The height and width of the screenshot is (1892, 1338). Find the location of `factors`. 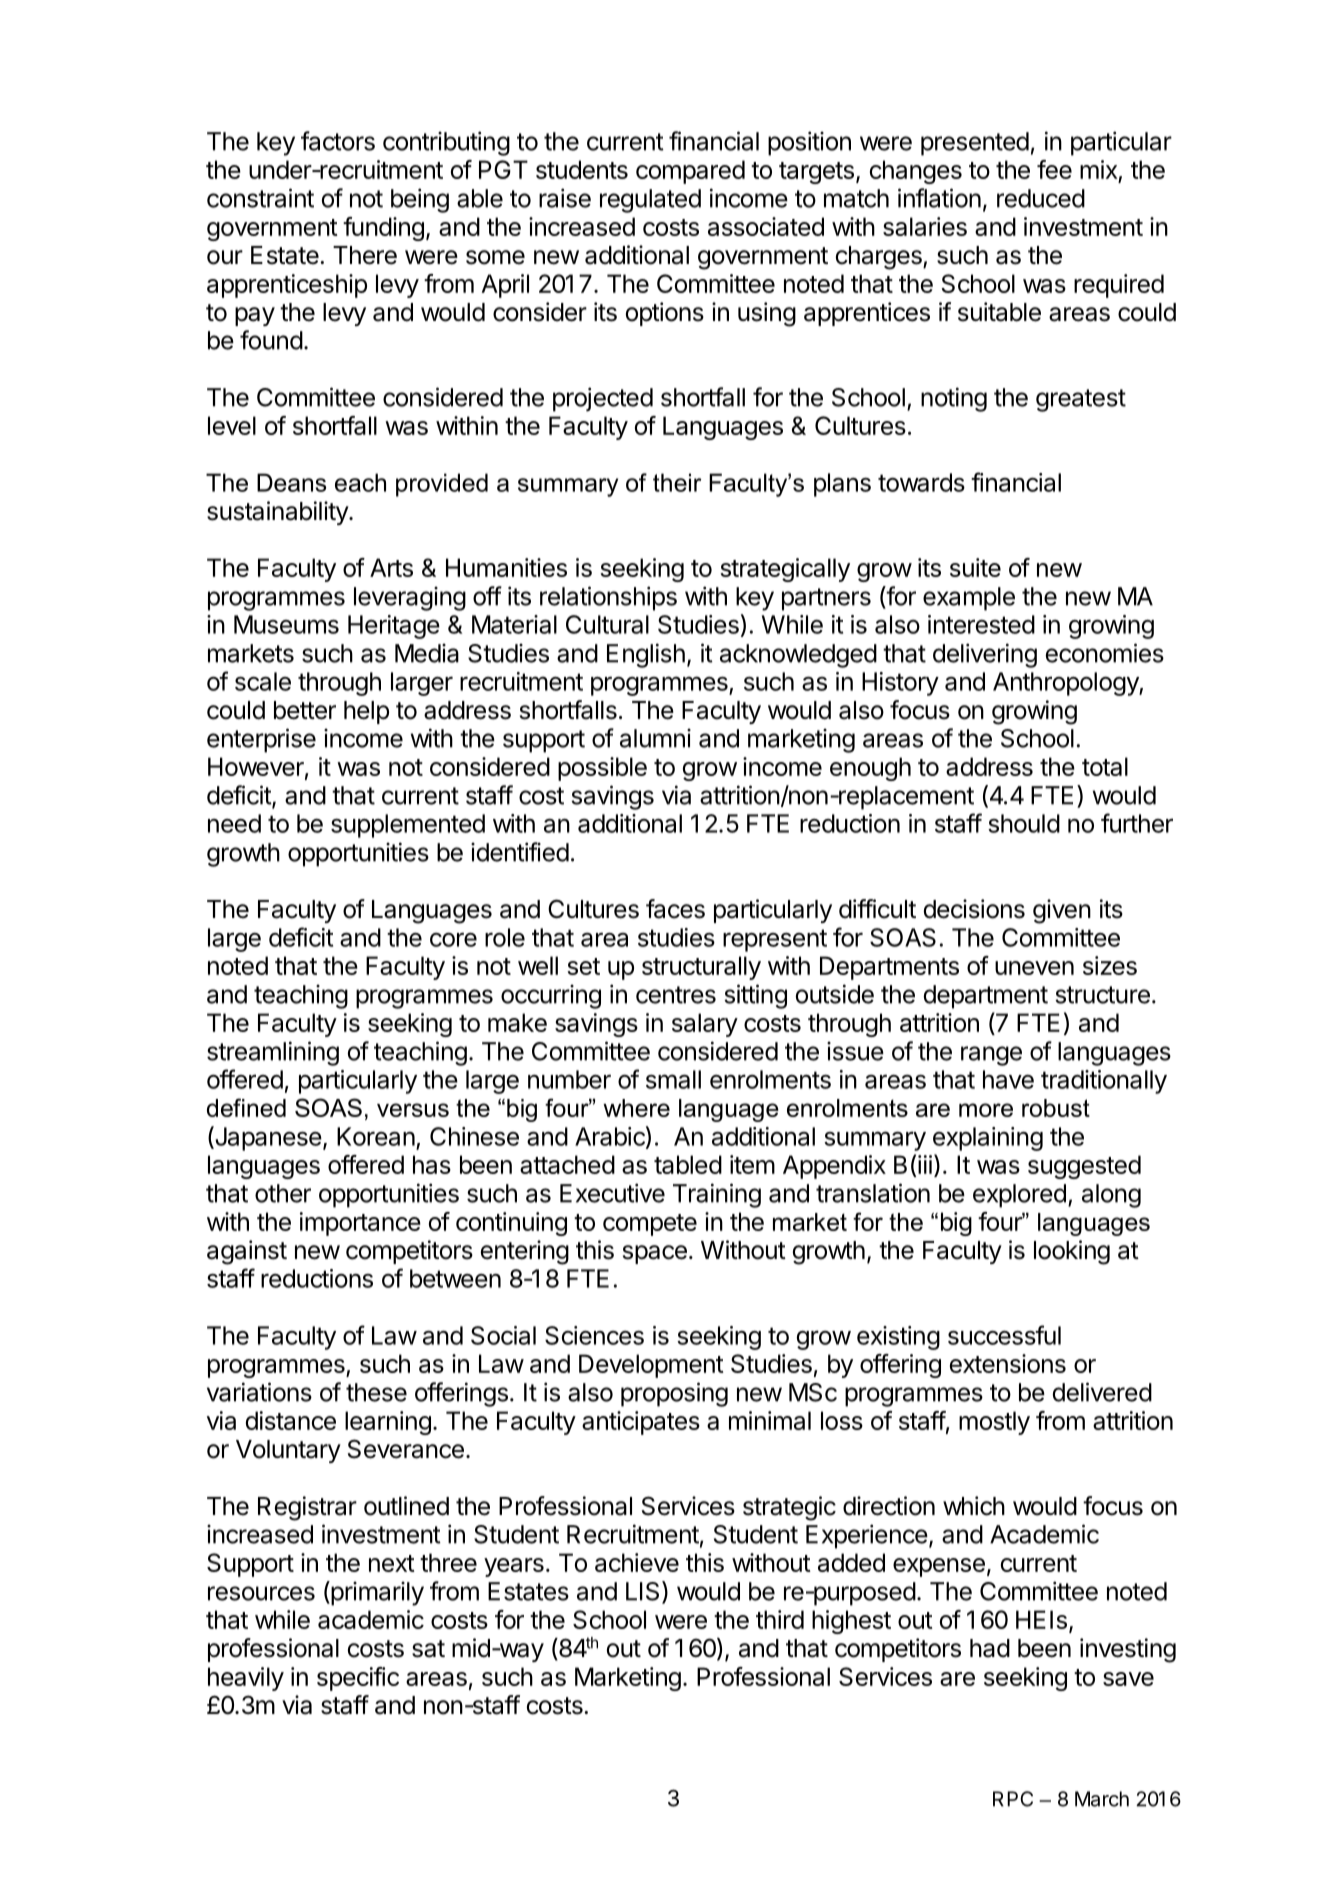

factors is located at coordinates (338, 141).
